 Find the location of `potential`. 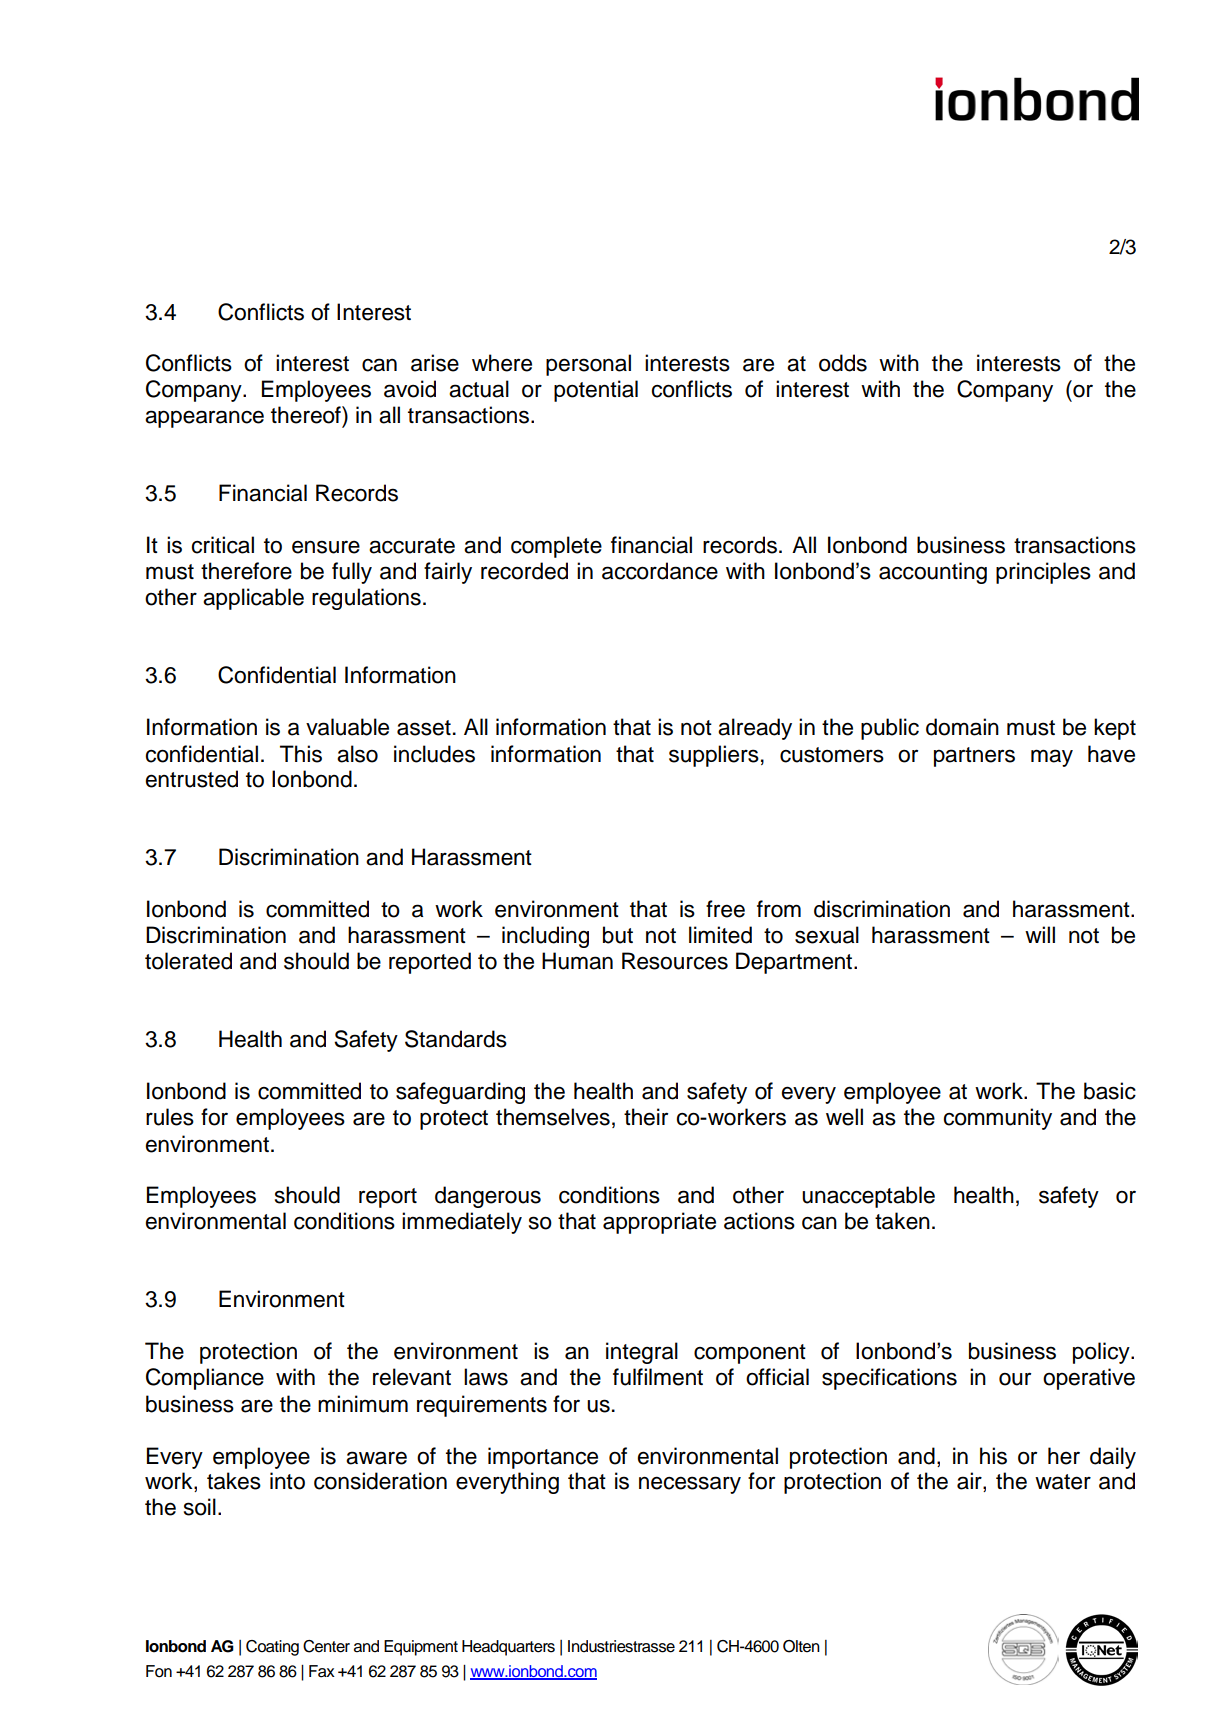

potential is located at coordinates (596, 391).
